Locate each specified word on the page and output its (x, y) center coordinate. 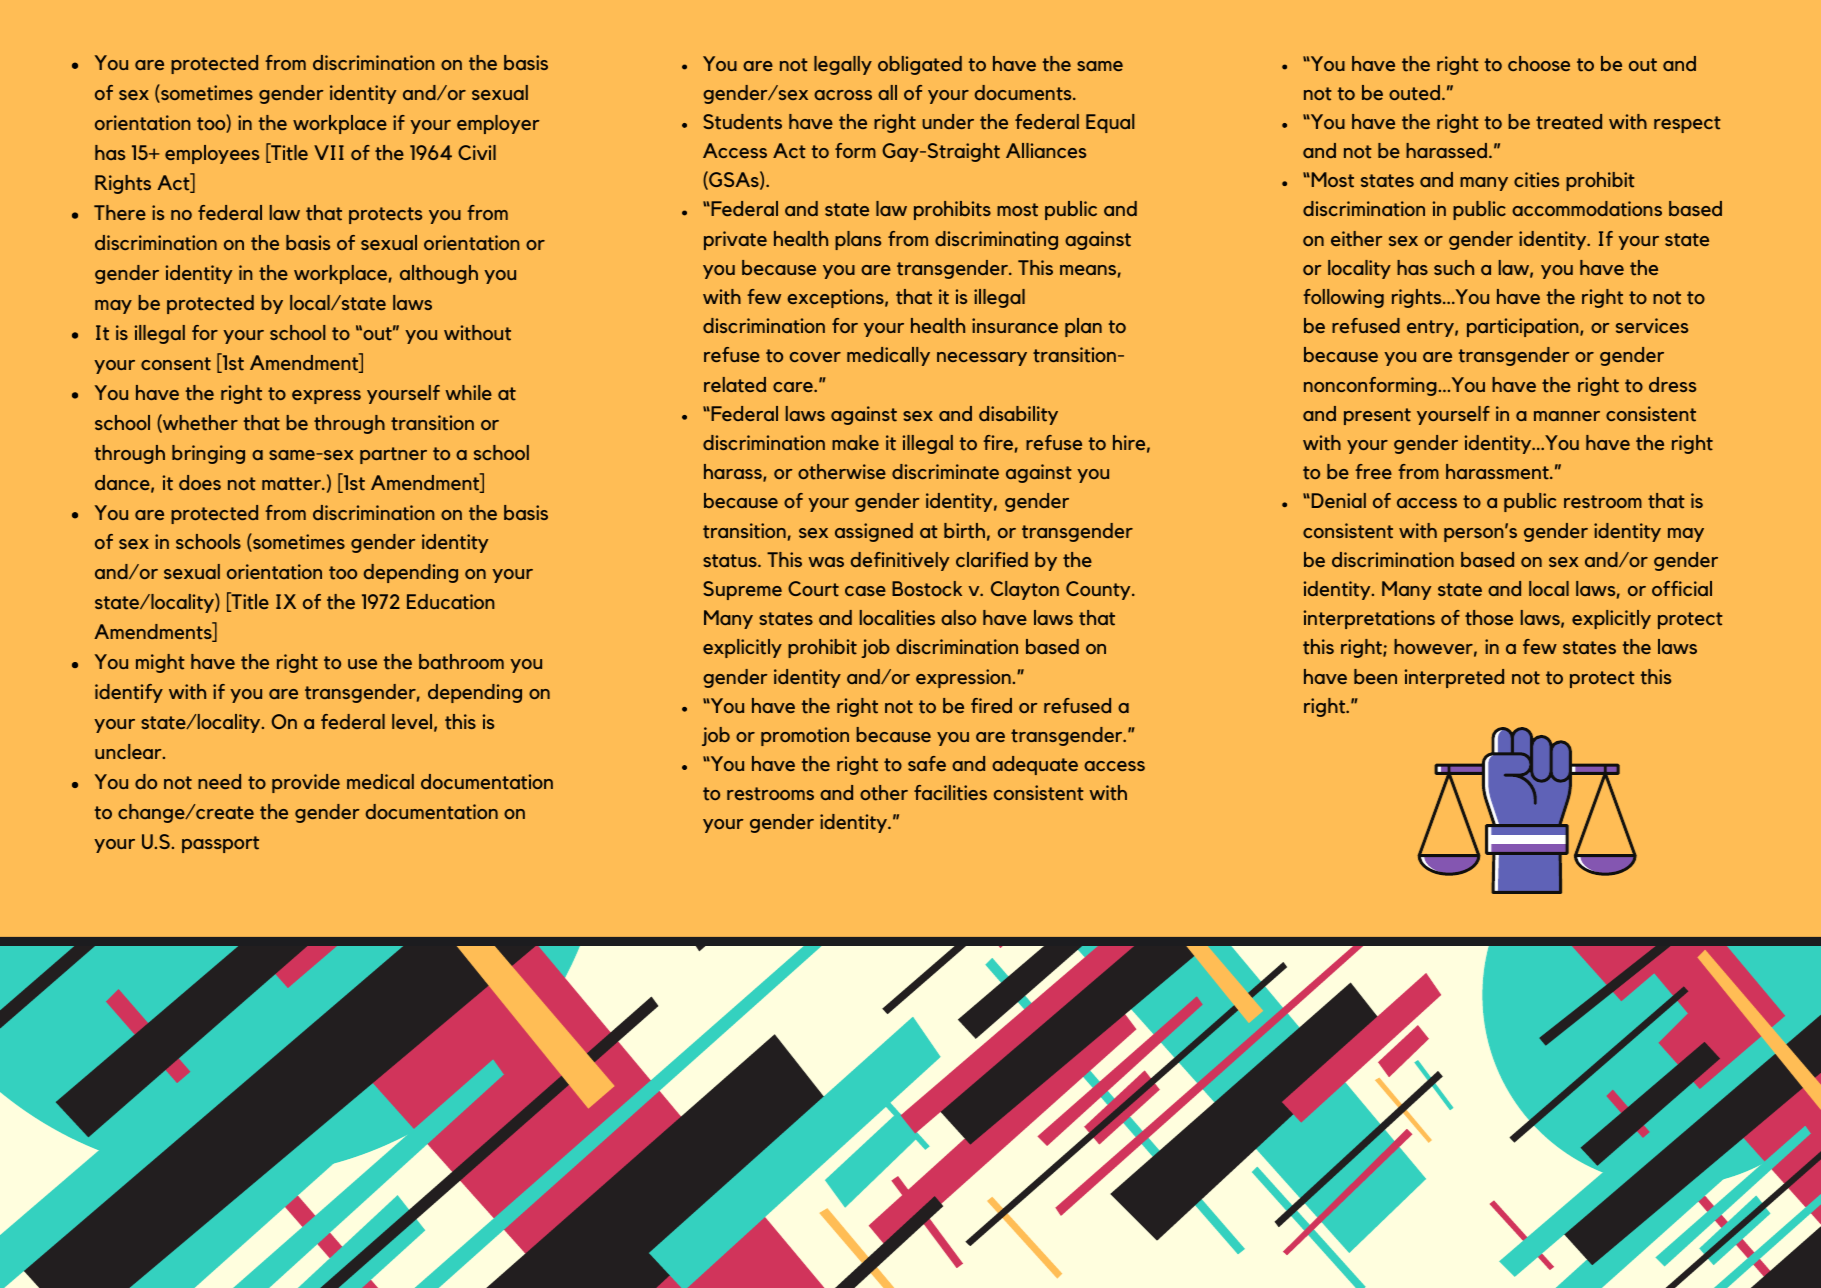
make (855, 442)
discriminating (996, 240)
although (439, 274)
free (1373, 471)
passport (220, 844)
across (843, 95)
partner (393, 455)
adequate (1035, 765)
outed (1414, 93)
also (958, 617)
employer (498, 124)
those (1489, 618)
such (1454, 267)
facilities (950, 793)
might (160, 663)
